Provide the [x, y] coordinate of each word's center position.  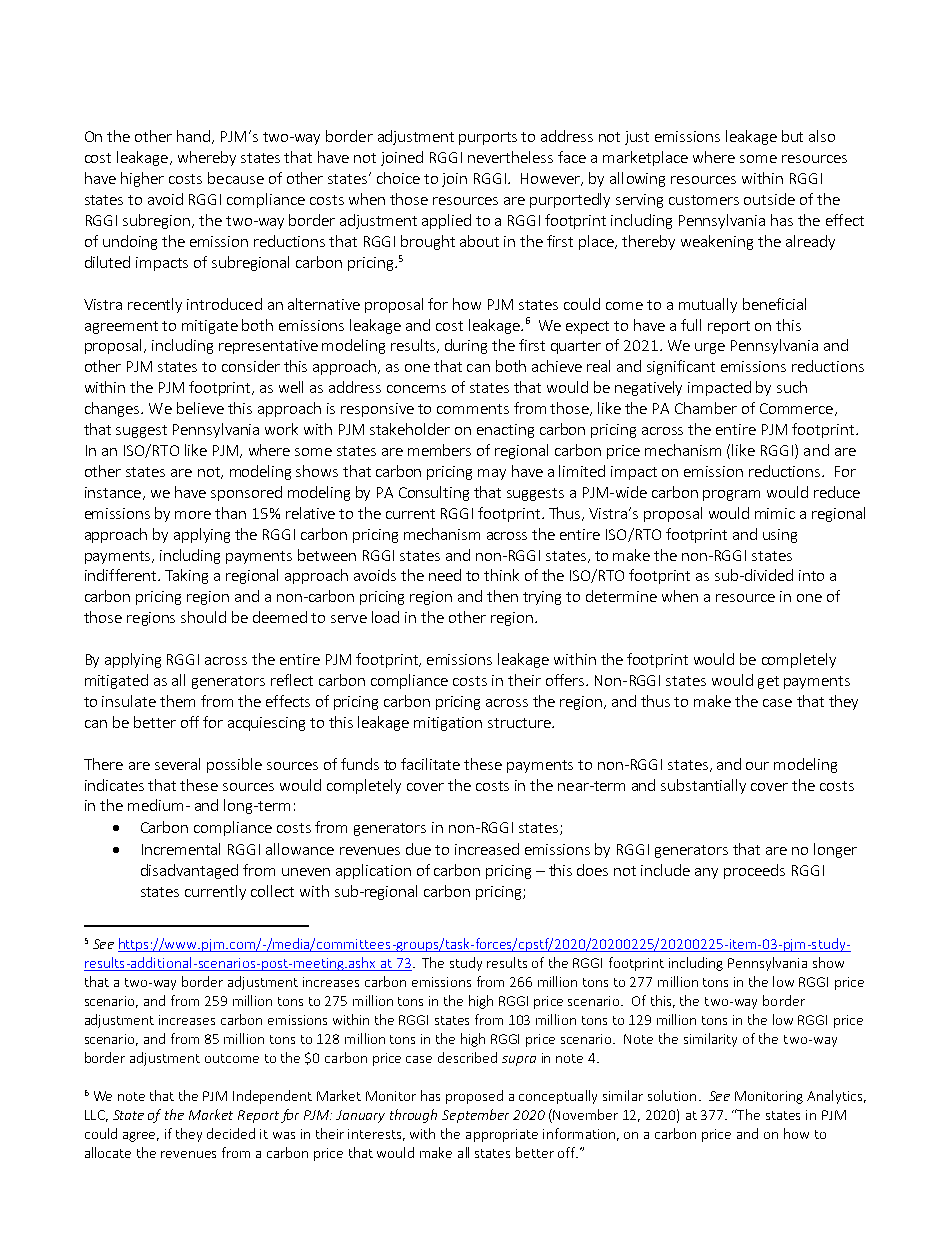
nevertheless [510, 157]
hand [193, 136]
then [502, 596]
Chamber [706, 408]
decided [231, 1133]
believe [200, 408]
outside [769, 199]
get [768, 682]
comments [473, 409]
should [203, 617]
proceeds [754, 871]
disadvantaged [189, 871]
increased [487, 849]
